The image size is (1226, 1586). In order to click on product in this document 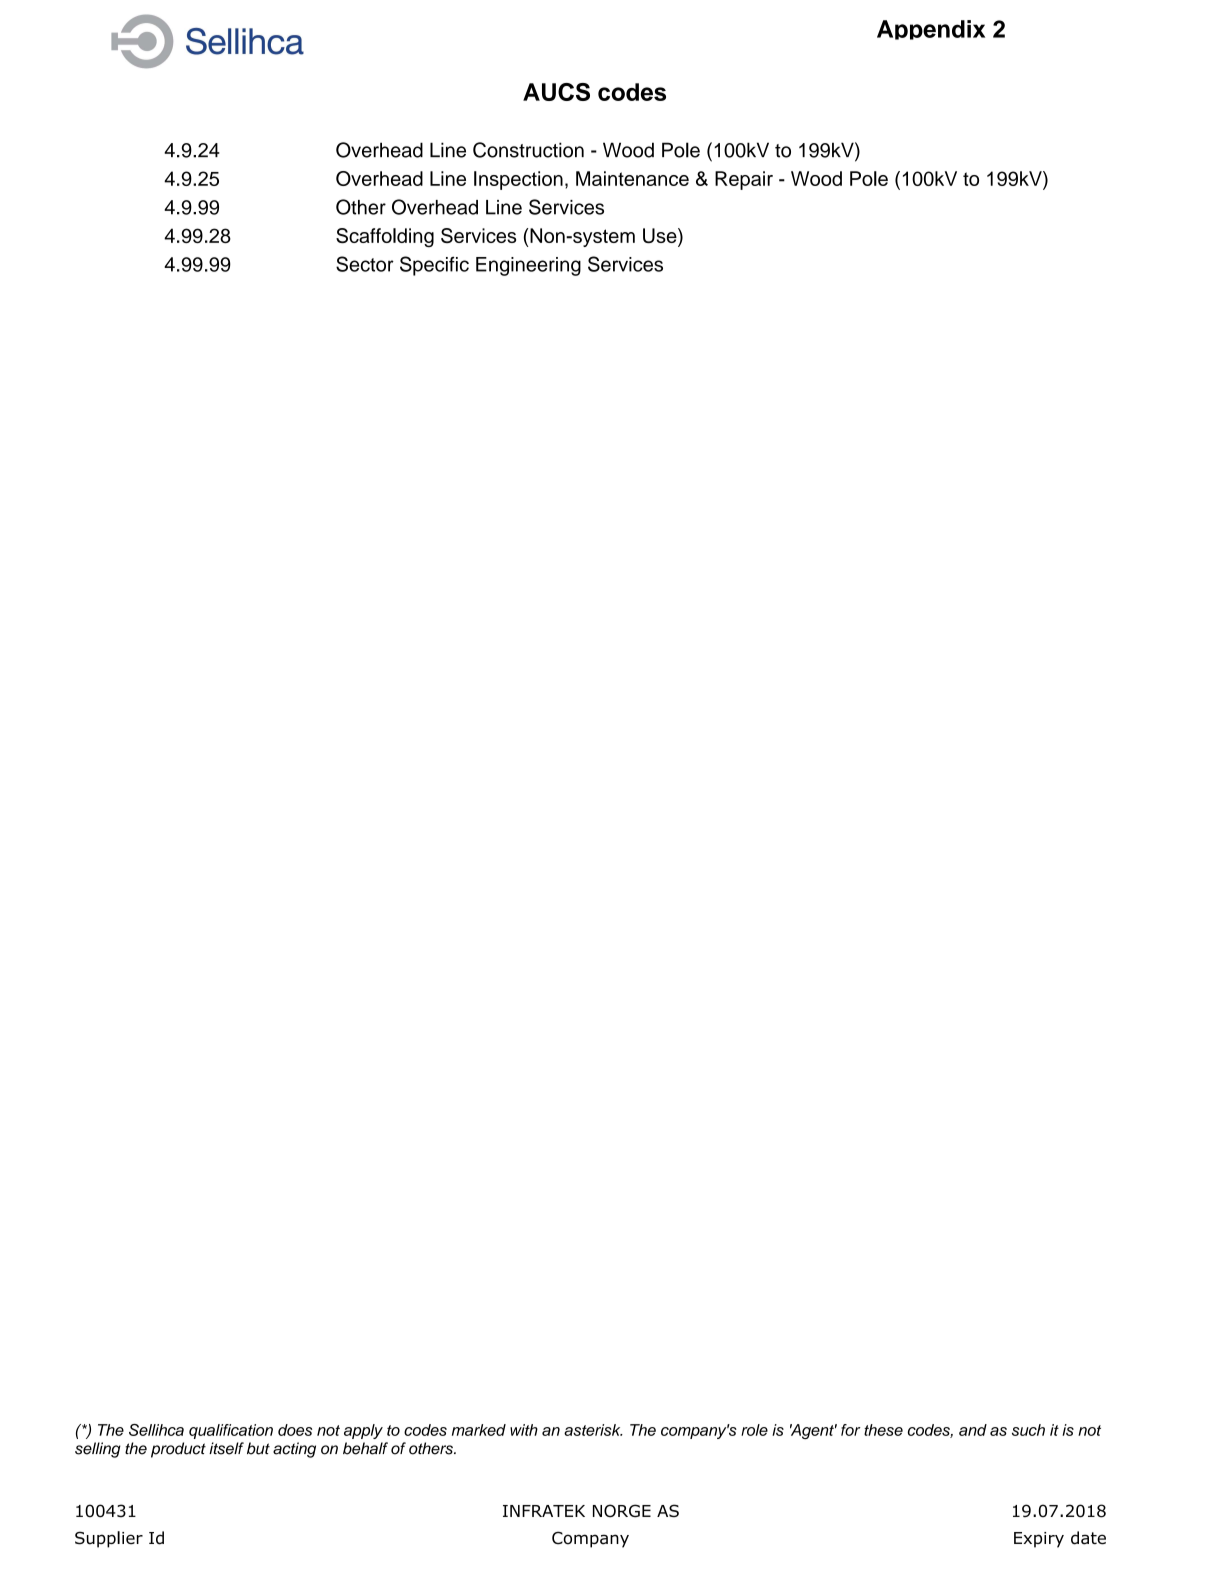, I will do `click(178, 1450)`.
